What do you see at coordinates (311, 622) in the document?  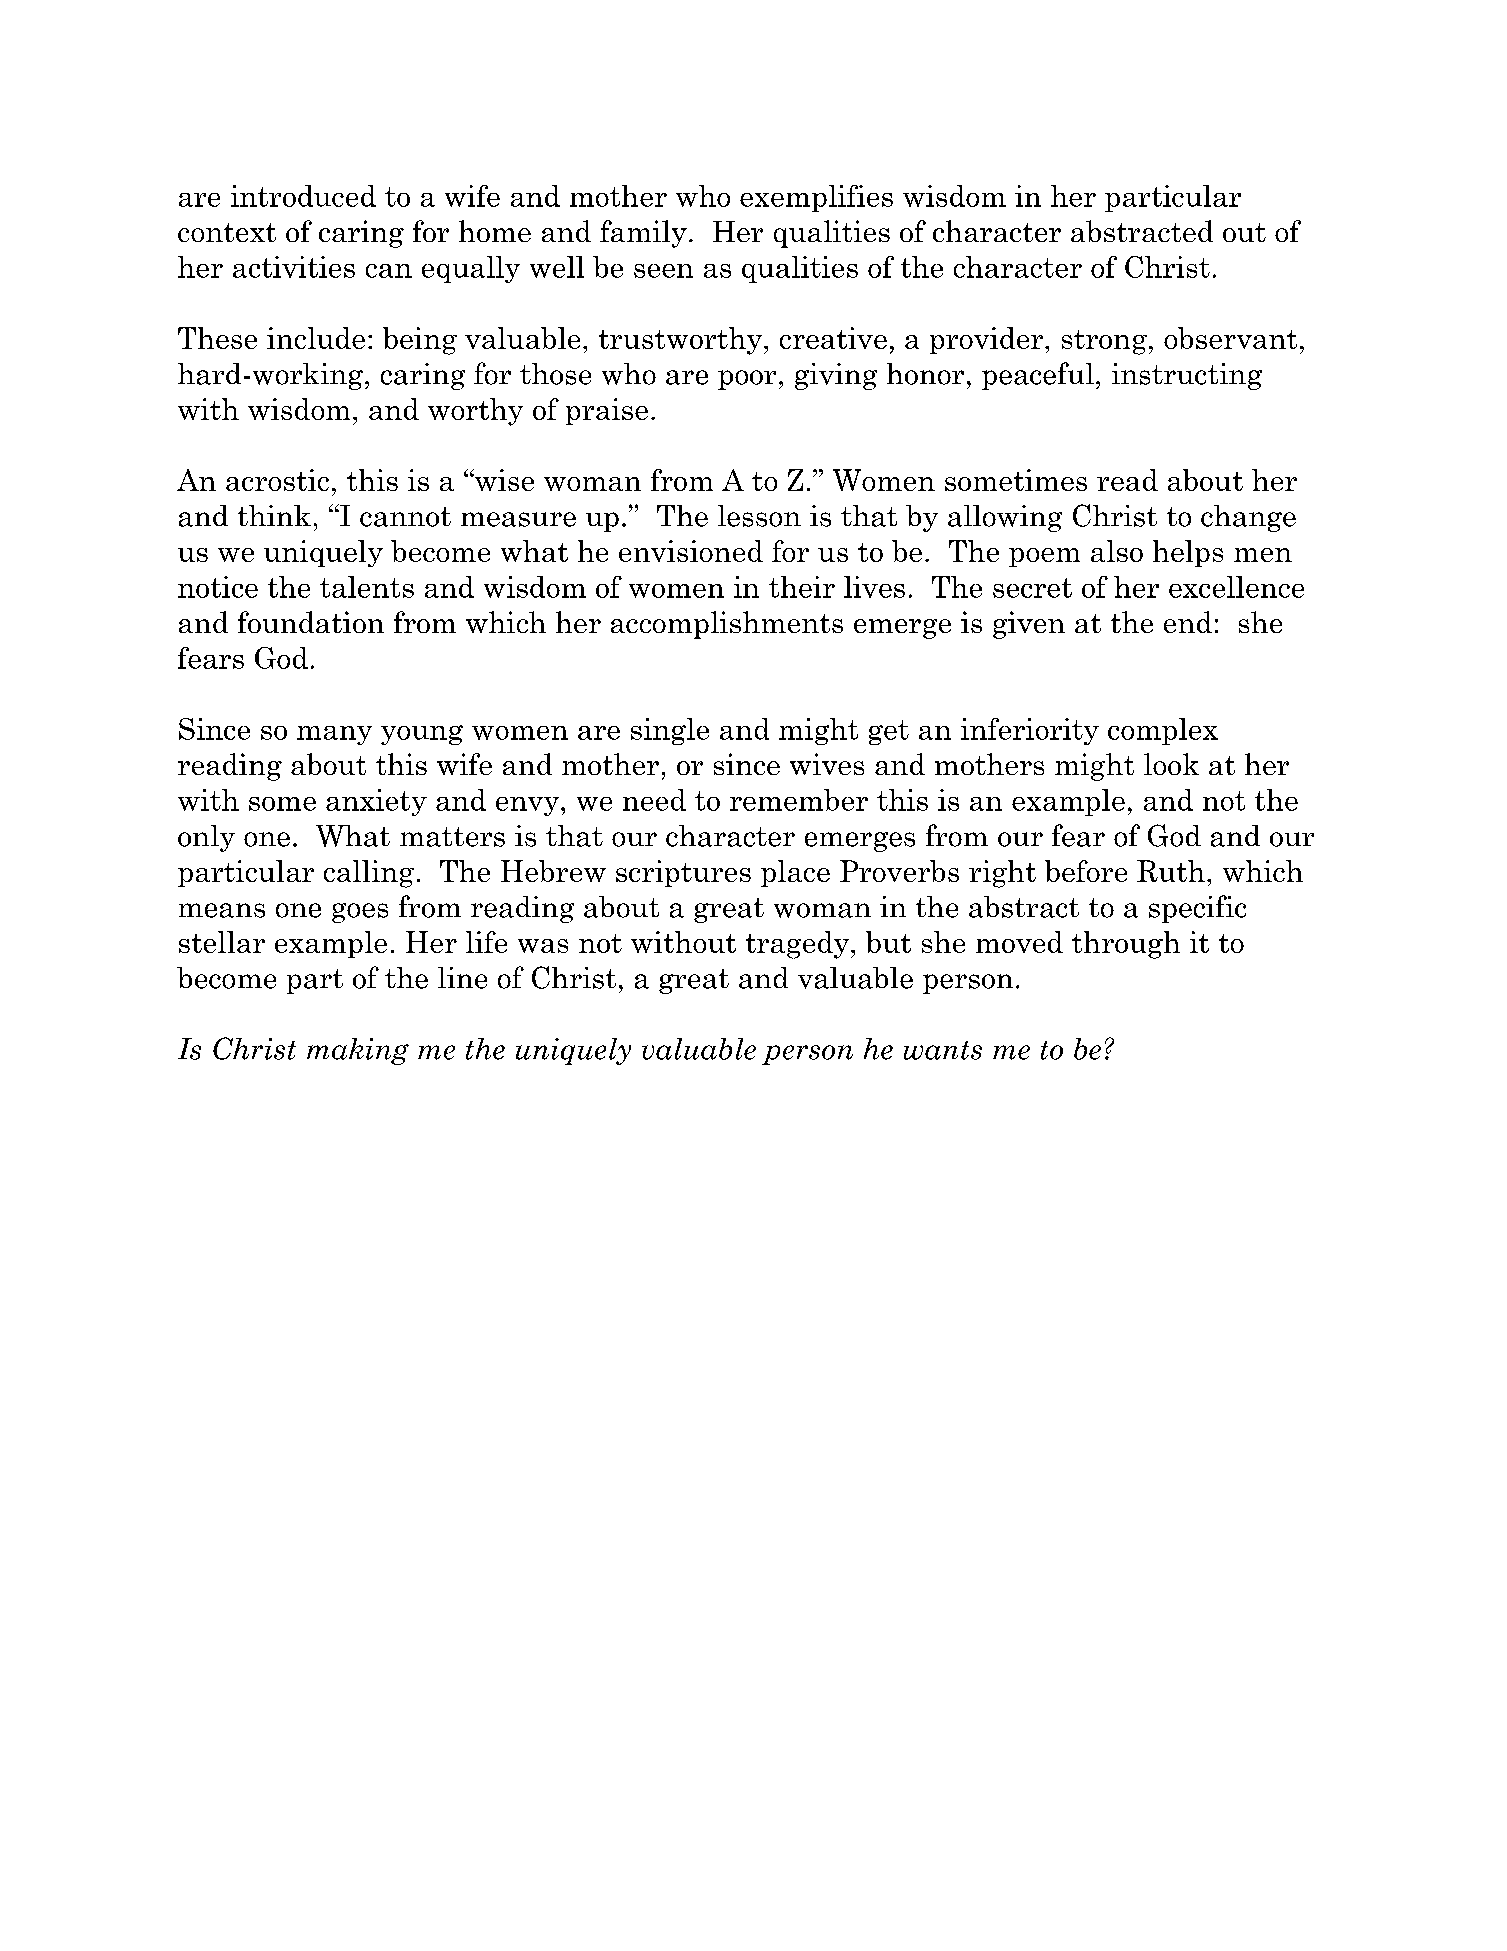 I see `foundation` at bounding box center [311, 622].
